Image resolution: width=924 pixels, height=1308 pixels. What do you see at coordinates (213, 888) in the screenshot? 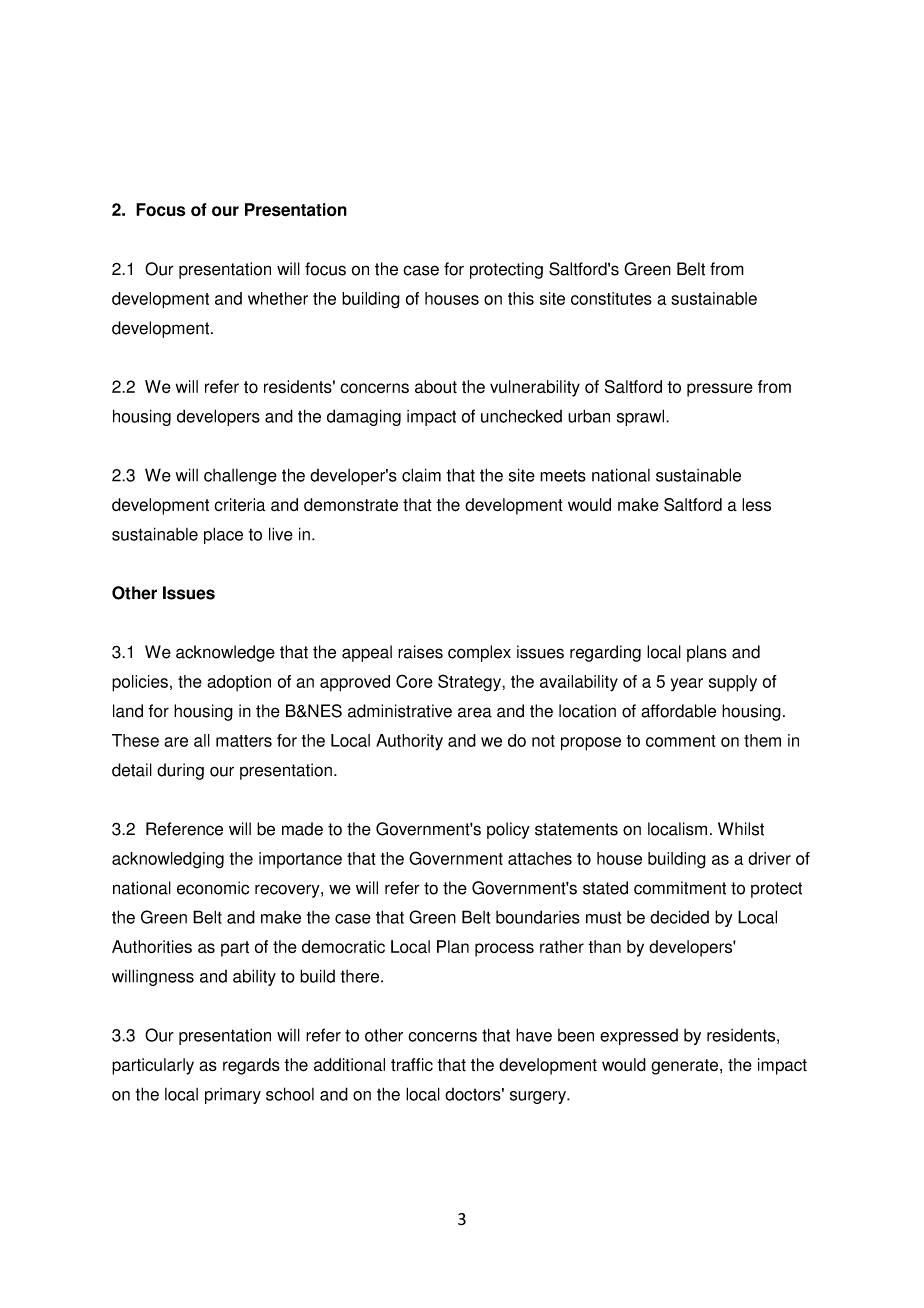
I see `economic` at bounding box center [213, 888].
